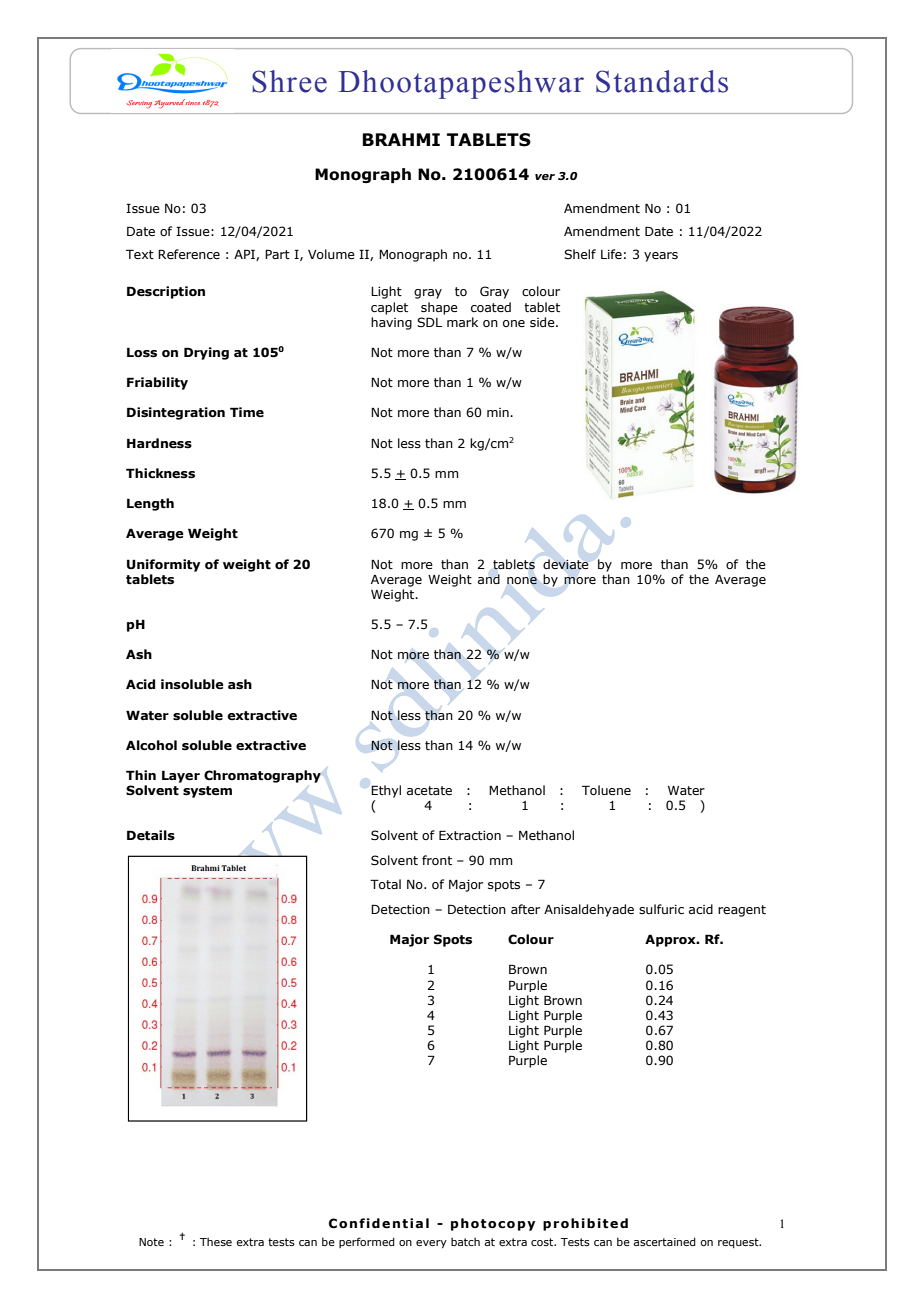 The width and height of the page is (924, 1308). I want to click on These, so click(216, 1241).
